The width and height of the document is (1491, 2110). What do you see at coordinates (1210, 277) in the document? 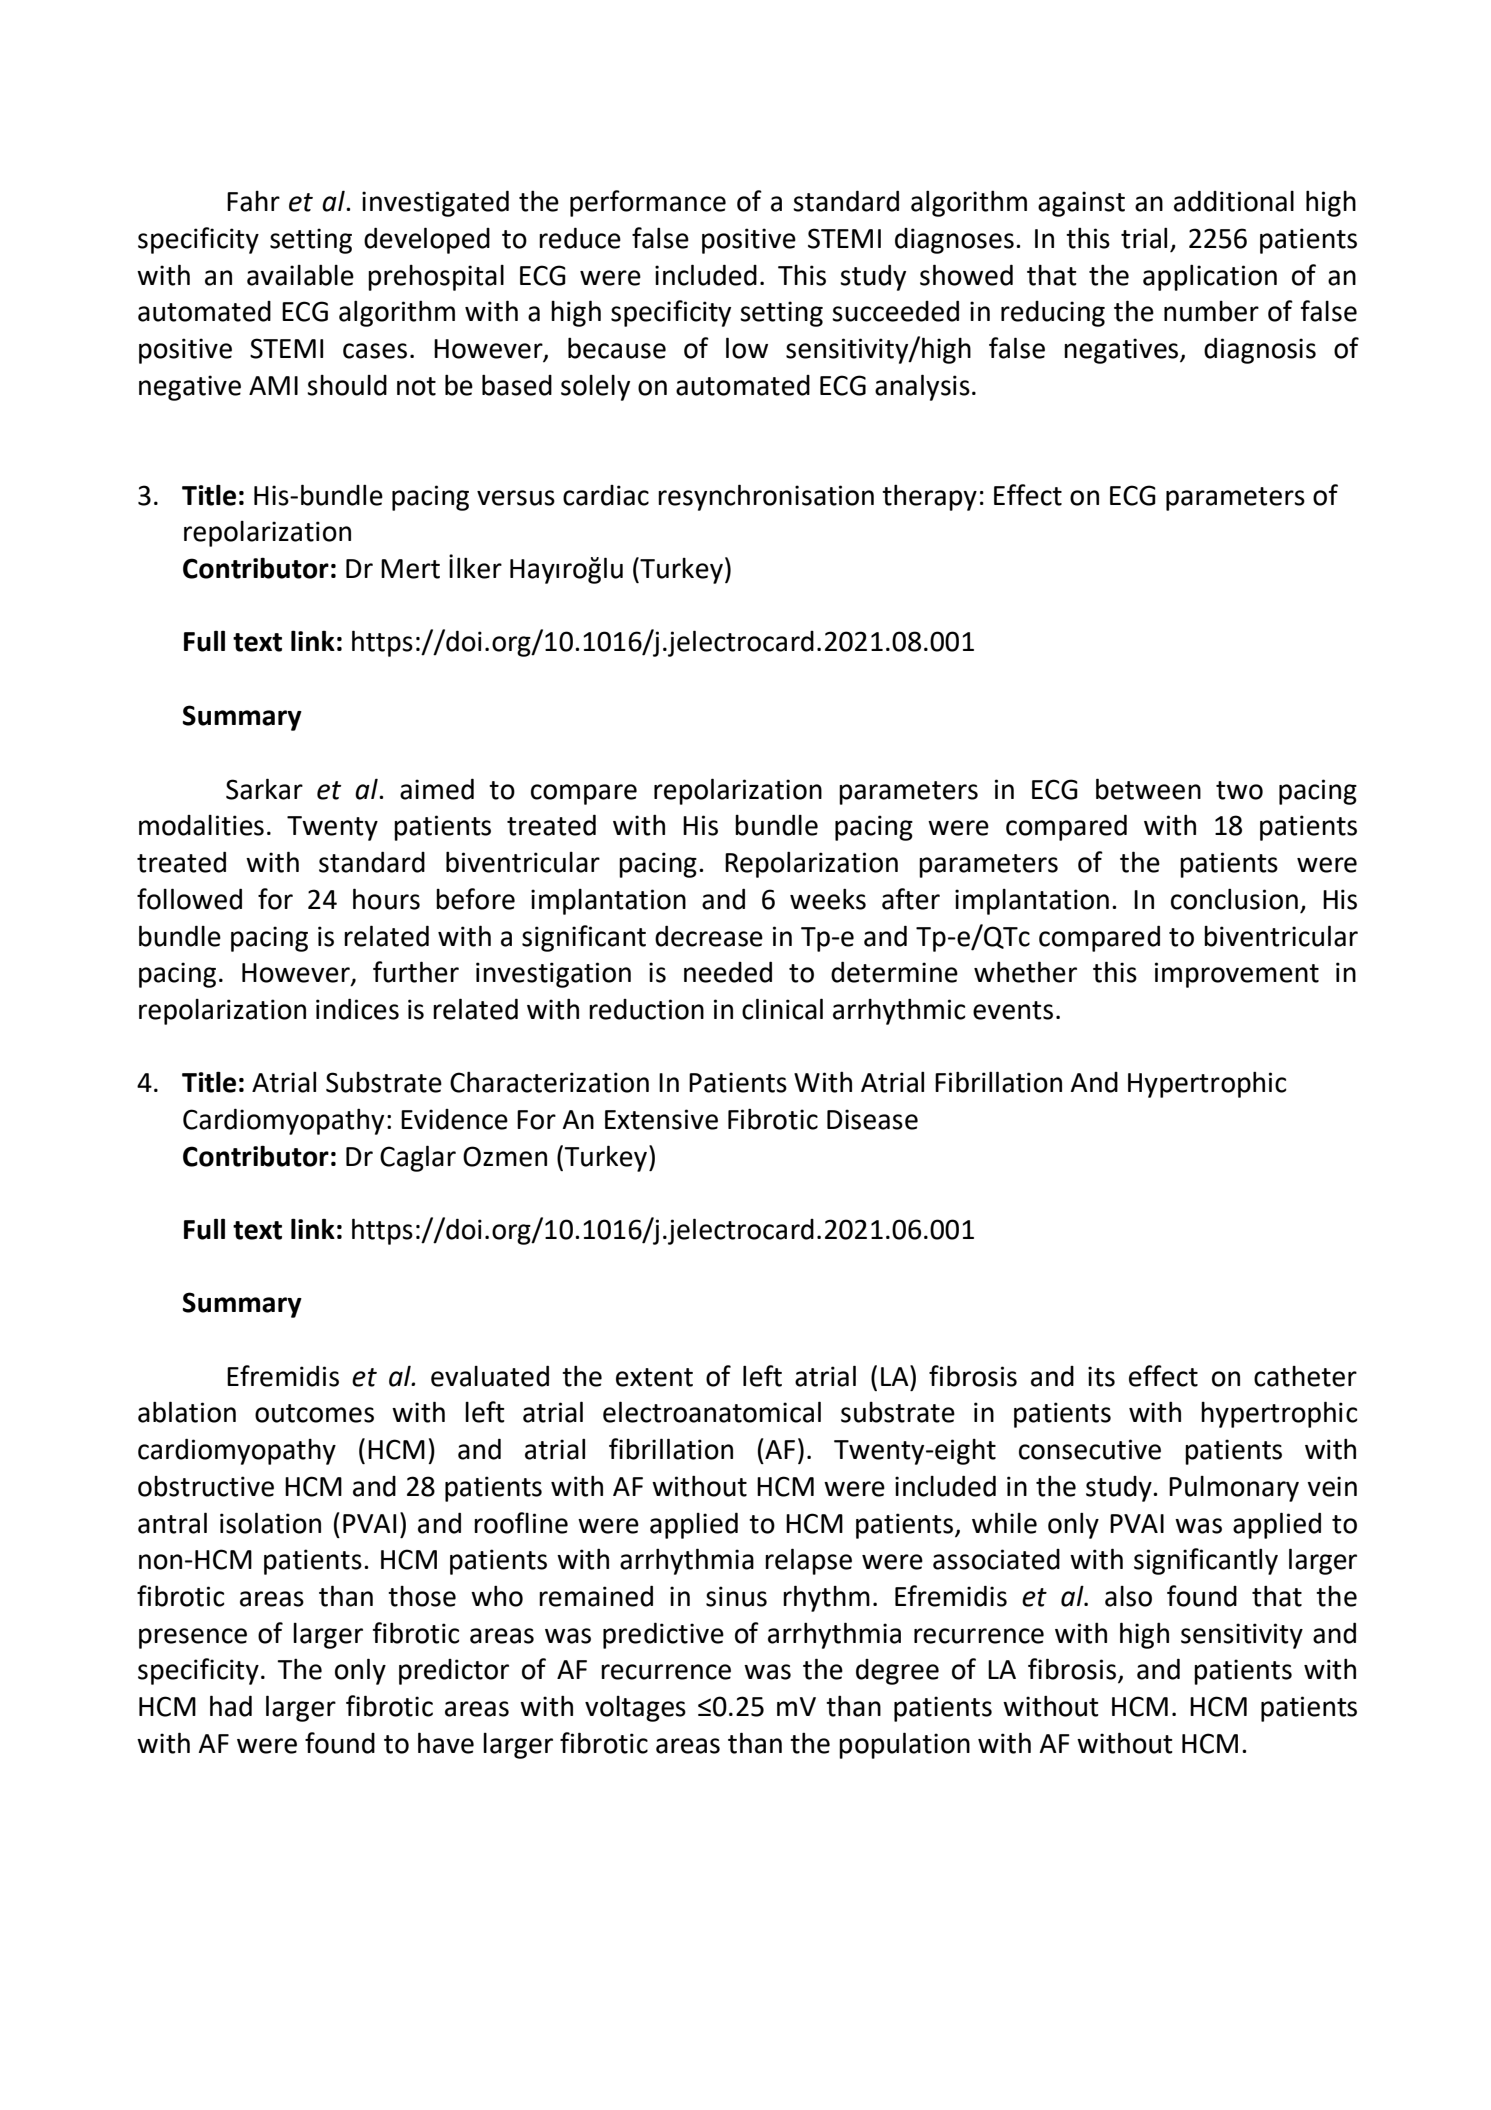
I see `application` at bounding box center [1210, 277].
